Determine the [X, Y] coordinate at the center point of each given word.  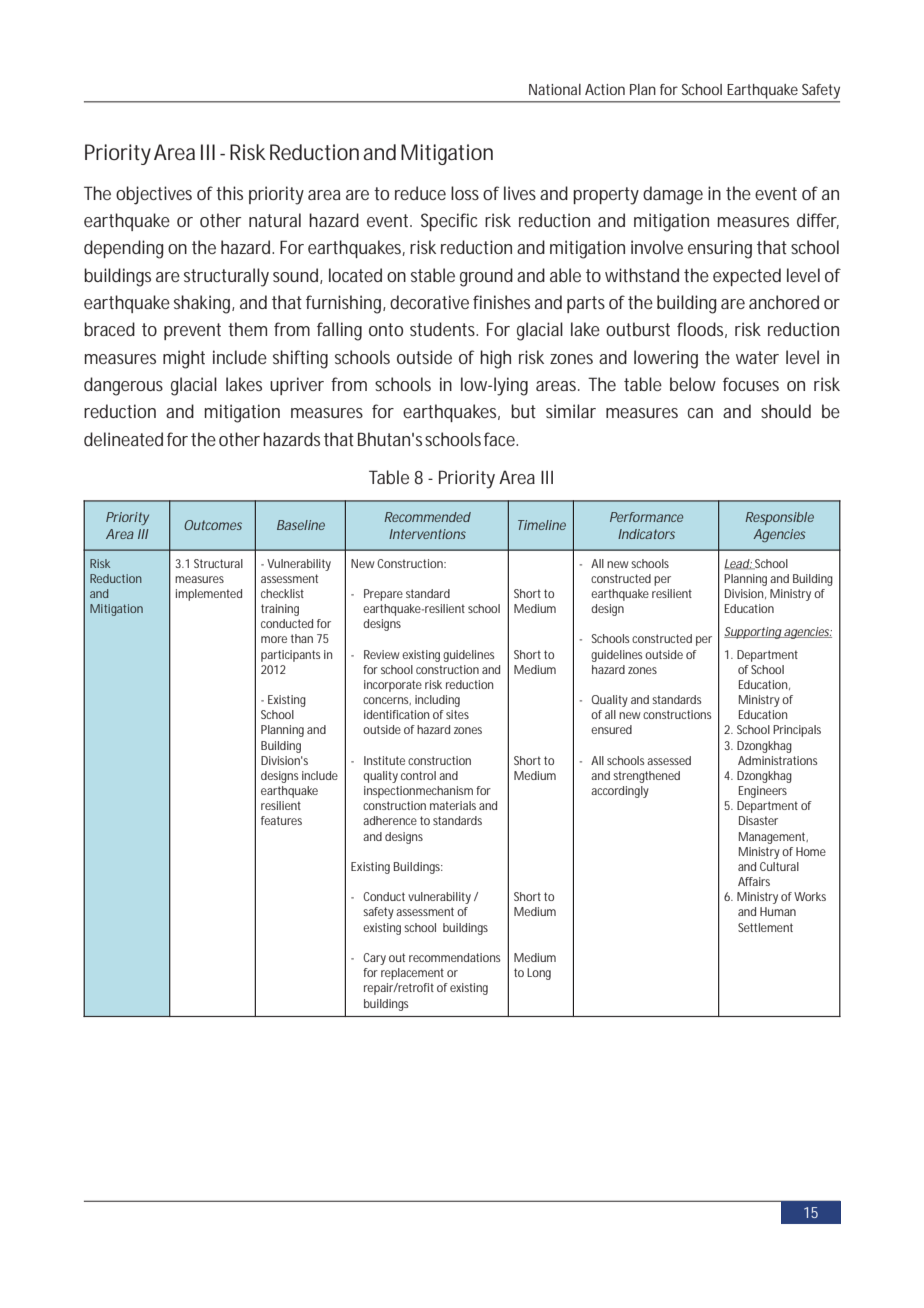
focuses [751, 384]
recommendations [455, 957]
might [184, 359]
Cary [374, 959]
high [495, 359]
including [437, 701]
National [555, 89]
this [229, 193]
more [274, 639]
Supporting [753, 633]
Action [605, 89]
